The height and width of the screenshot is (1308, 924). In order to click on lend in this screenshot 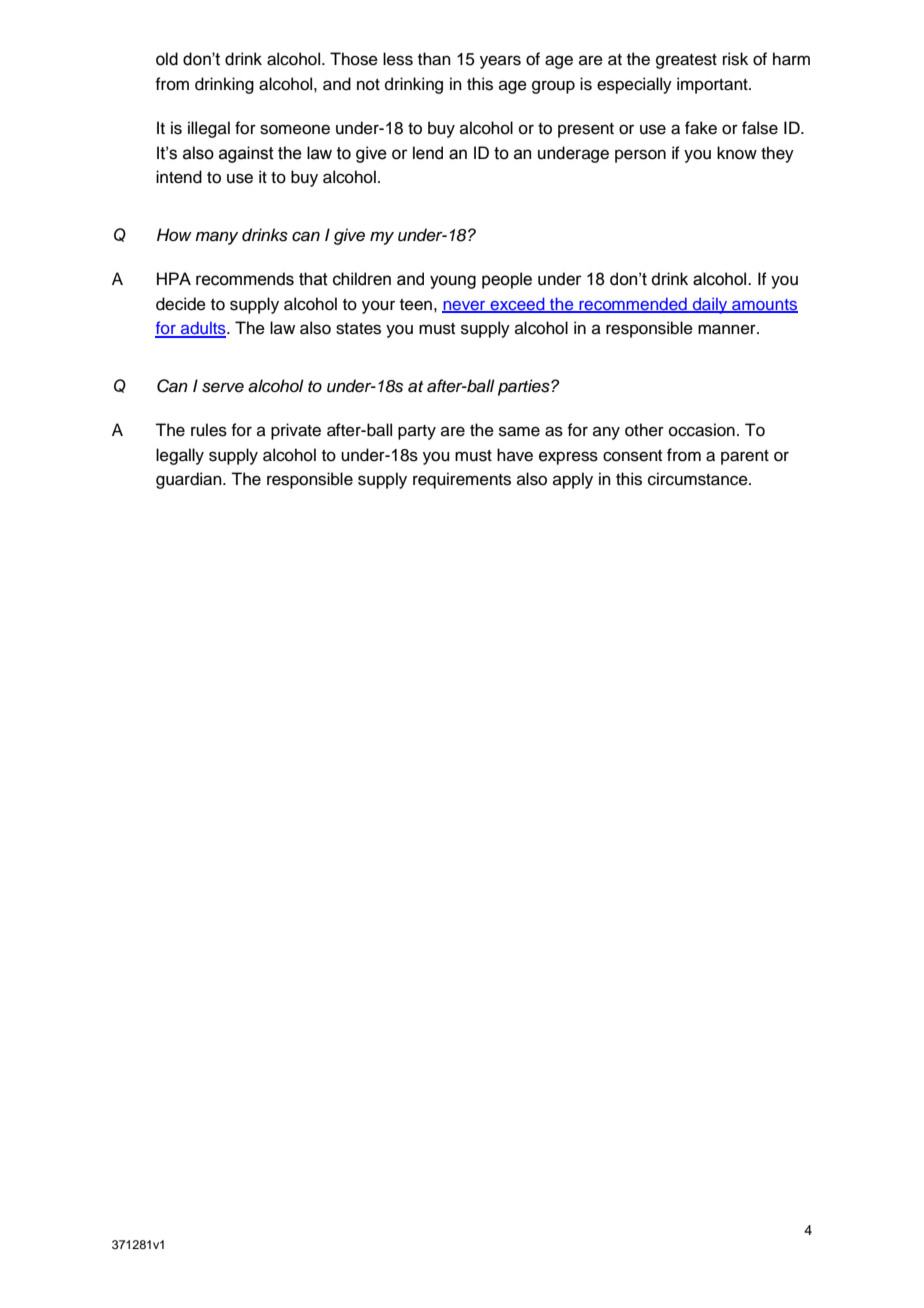, I will do `click(428, 153)`.
